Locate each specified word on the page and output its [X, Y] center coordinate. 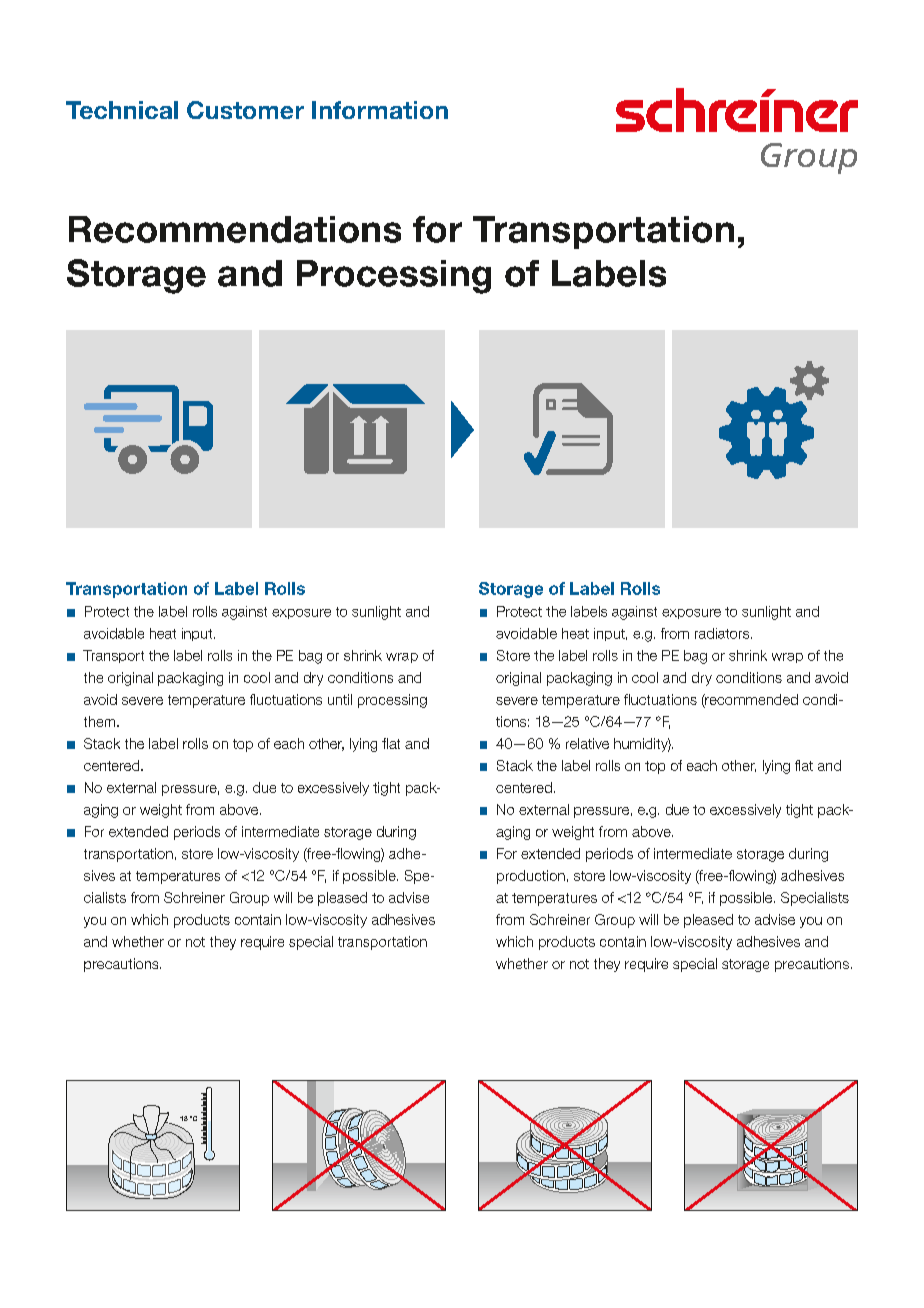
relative [587, 743]
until [340, 699]
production [531, 877]
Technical [122, 110]
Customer [245, 110]
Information [380, 110]
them [101, 721]
